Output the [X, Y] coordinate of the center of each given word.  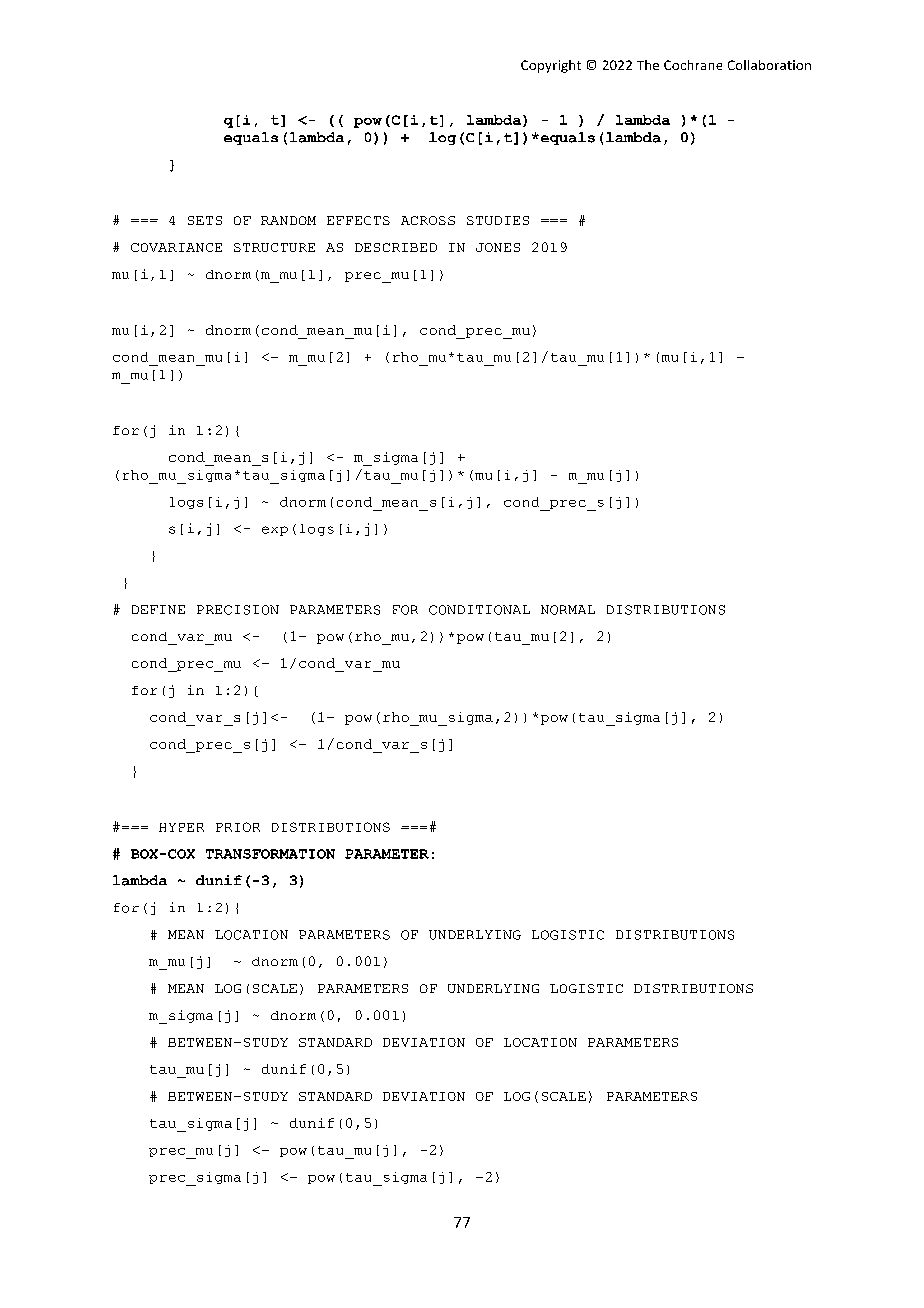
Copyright [551, 66]
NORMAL [568, 610]
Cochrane [693, 65]
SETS [205, 220]
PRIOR [238, 827]
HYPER [181, 827]
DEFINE [158, 609]
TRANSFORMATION [270, 854]
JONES [498, 247]
